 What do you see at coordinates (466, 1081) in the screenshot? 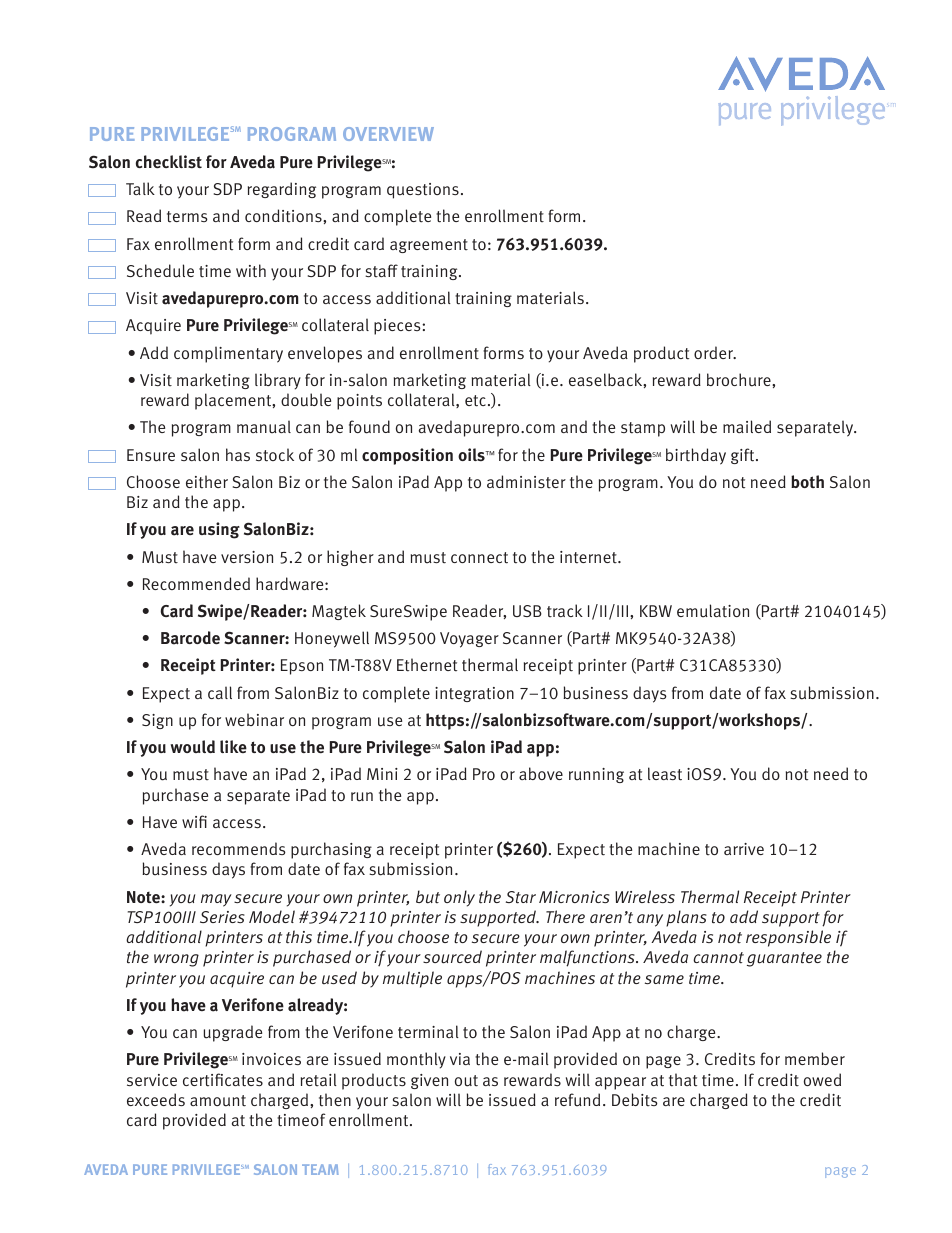
I see `out` at bounding box center [466, 1081].
